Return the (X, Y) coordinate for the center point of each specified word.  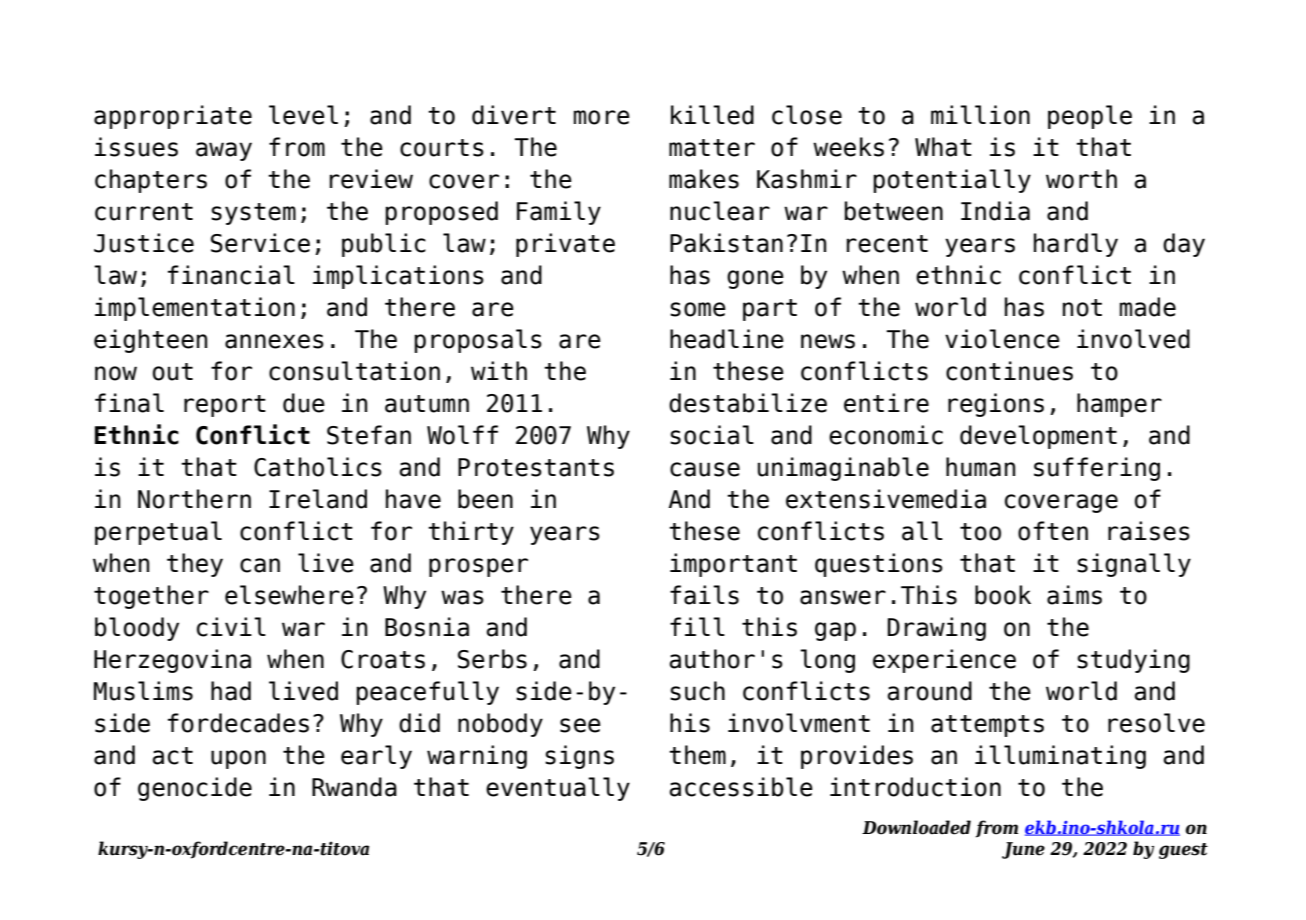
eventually (558, 789)
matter (712, 148)
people (1090, 117)
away (224, 151)
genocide (195, 789)
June (1023, 850)
